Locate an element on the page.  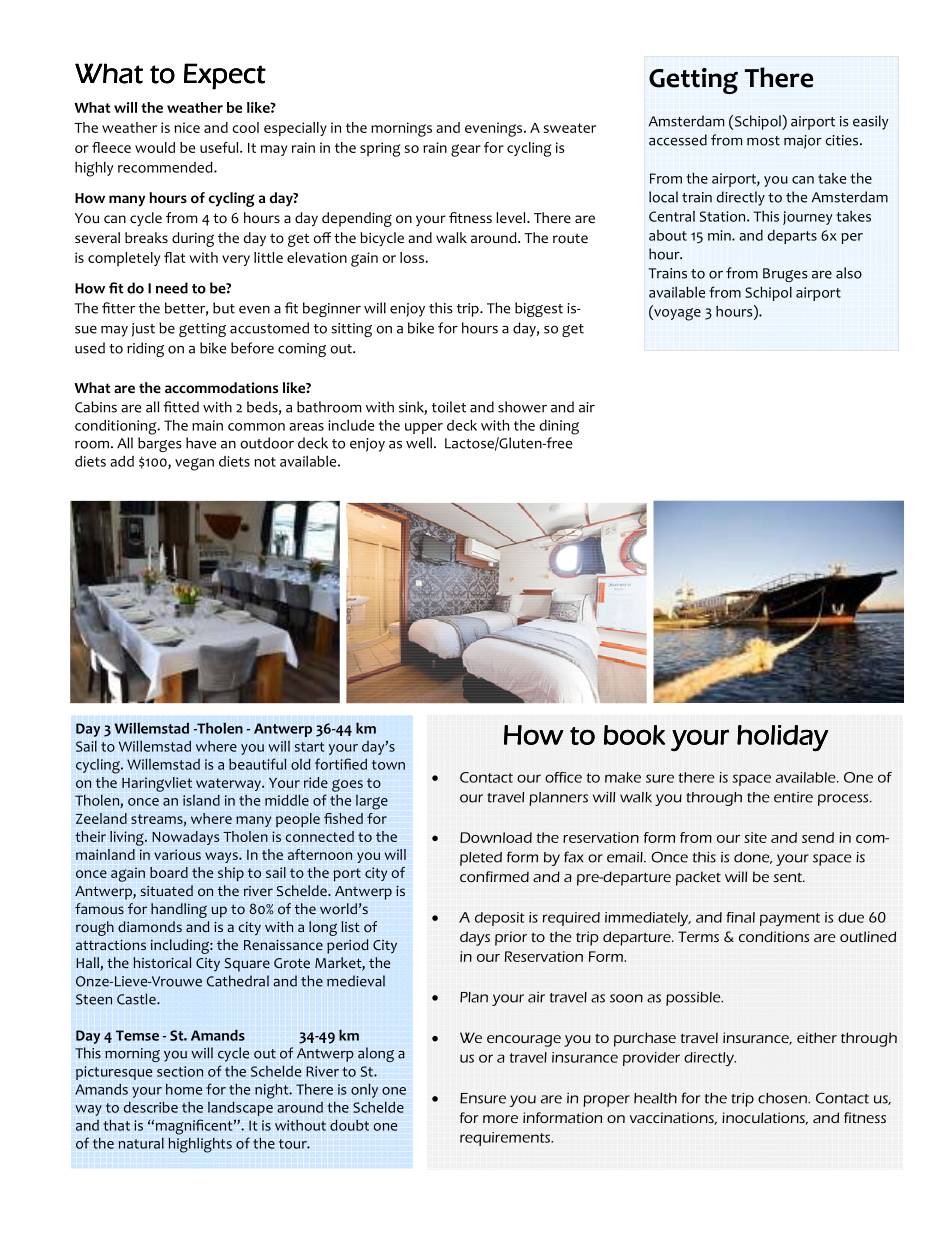
beautiful is located at coordinates (257, 764).
